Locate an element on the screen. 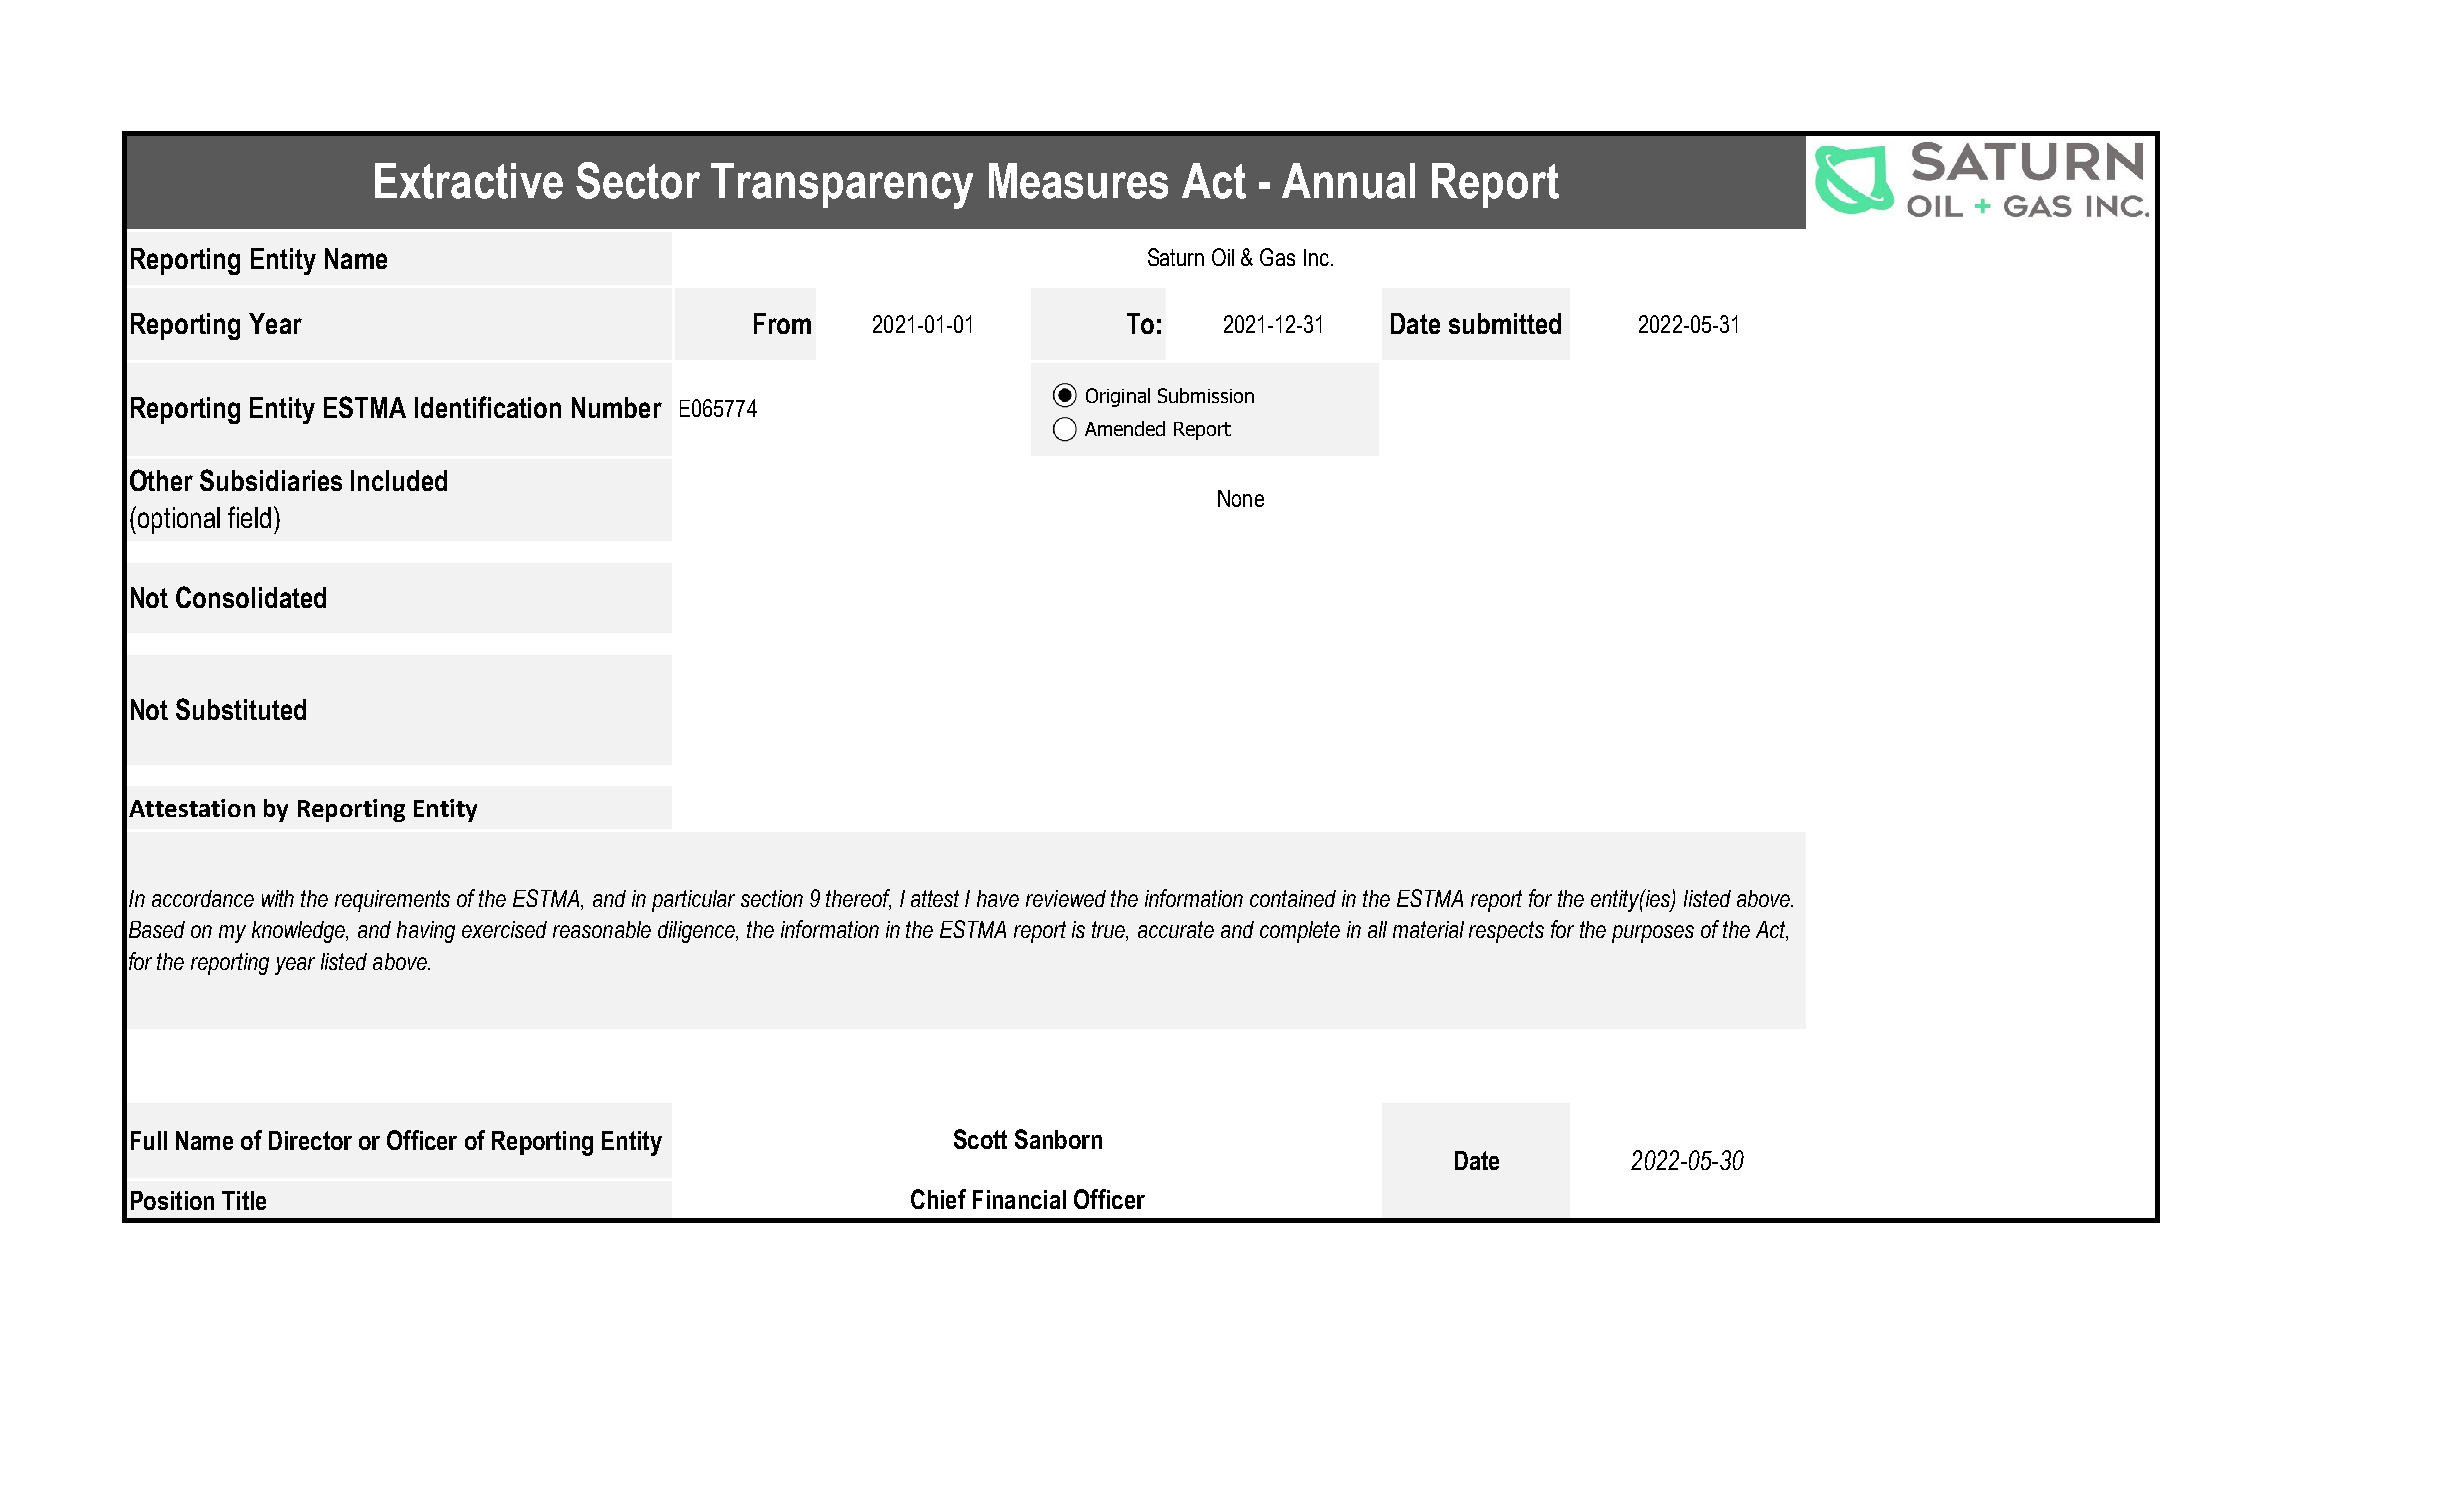  thereof is located at coordinates (858, 899).
